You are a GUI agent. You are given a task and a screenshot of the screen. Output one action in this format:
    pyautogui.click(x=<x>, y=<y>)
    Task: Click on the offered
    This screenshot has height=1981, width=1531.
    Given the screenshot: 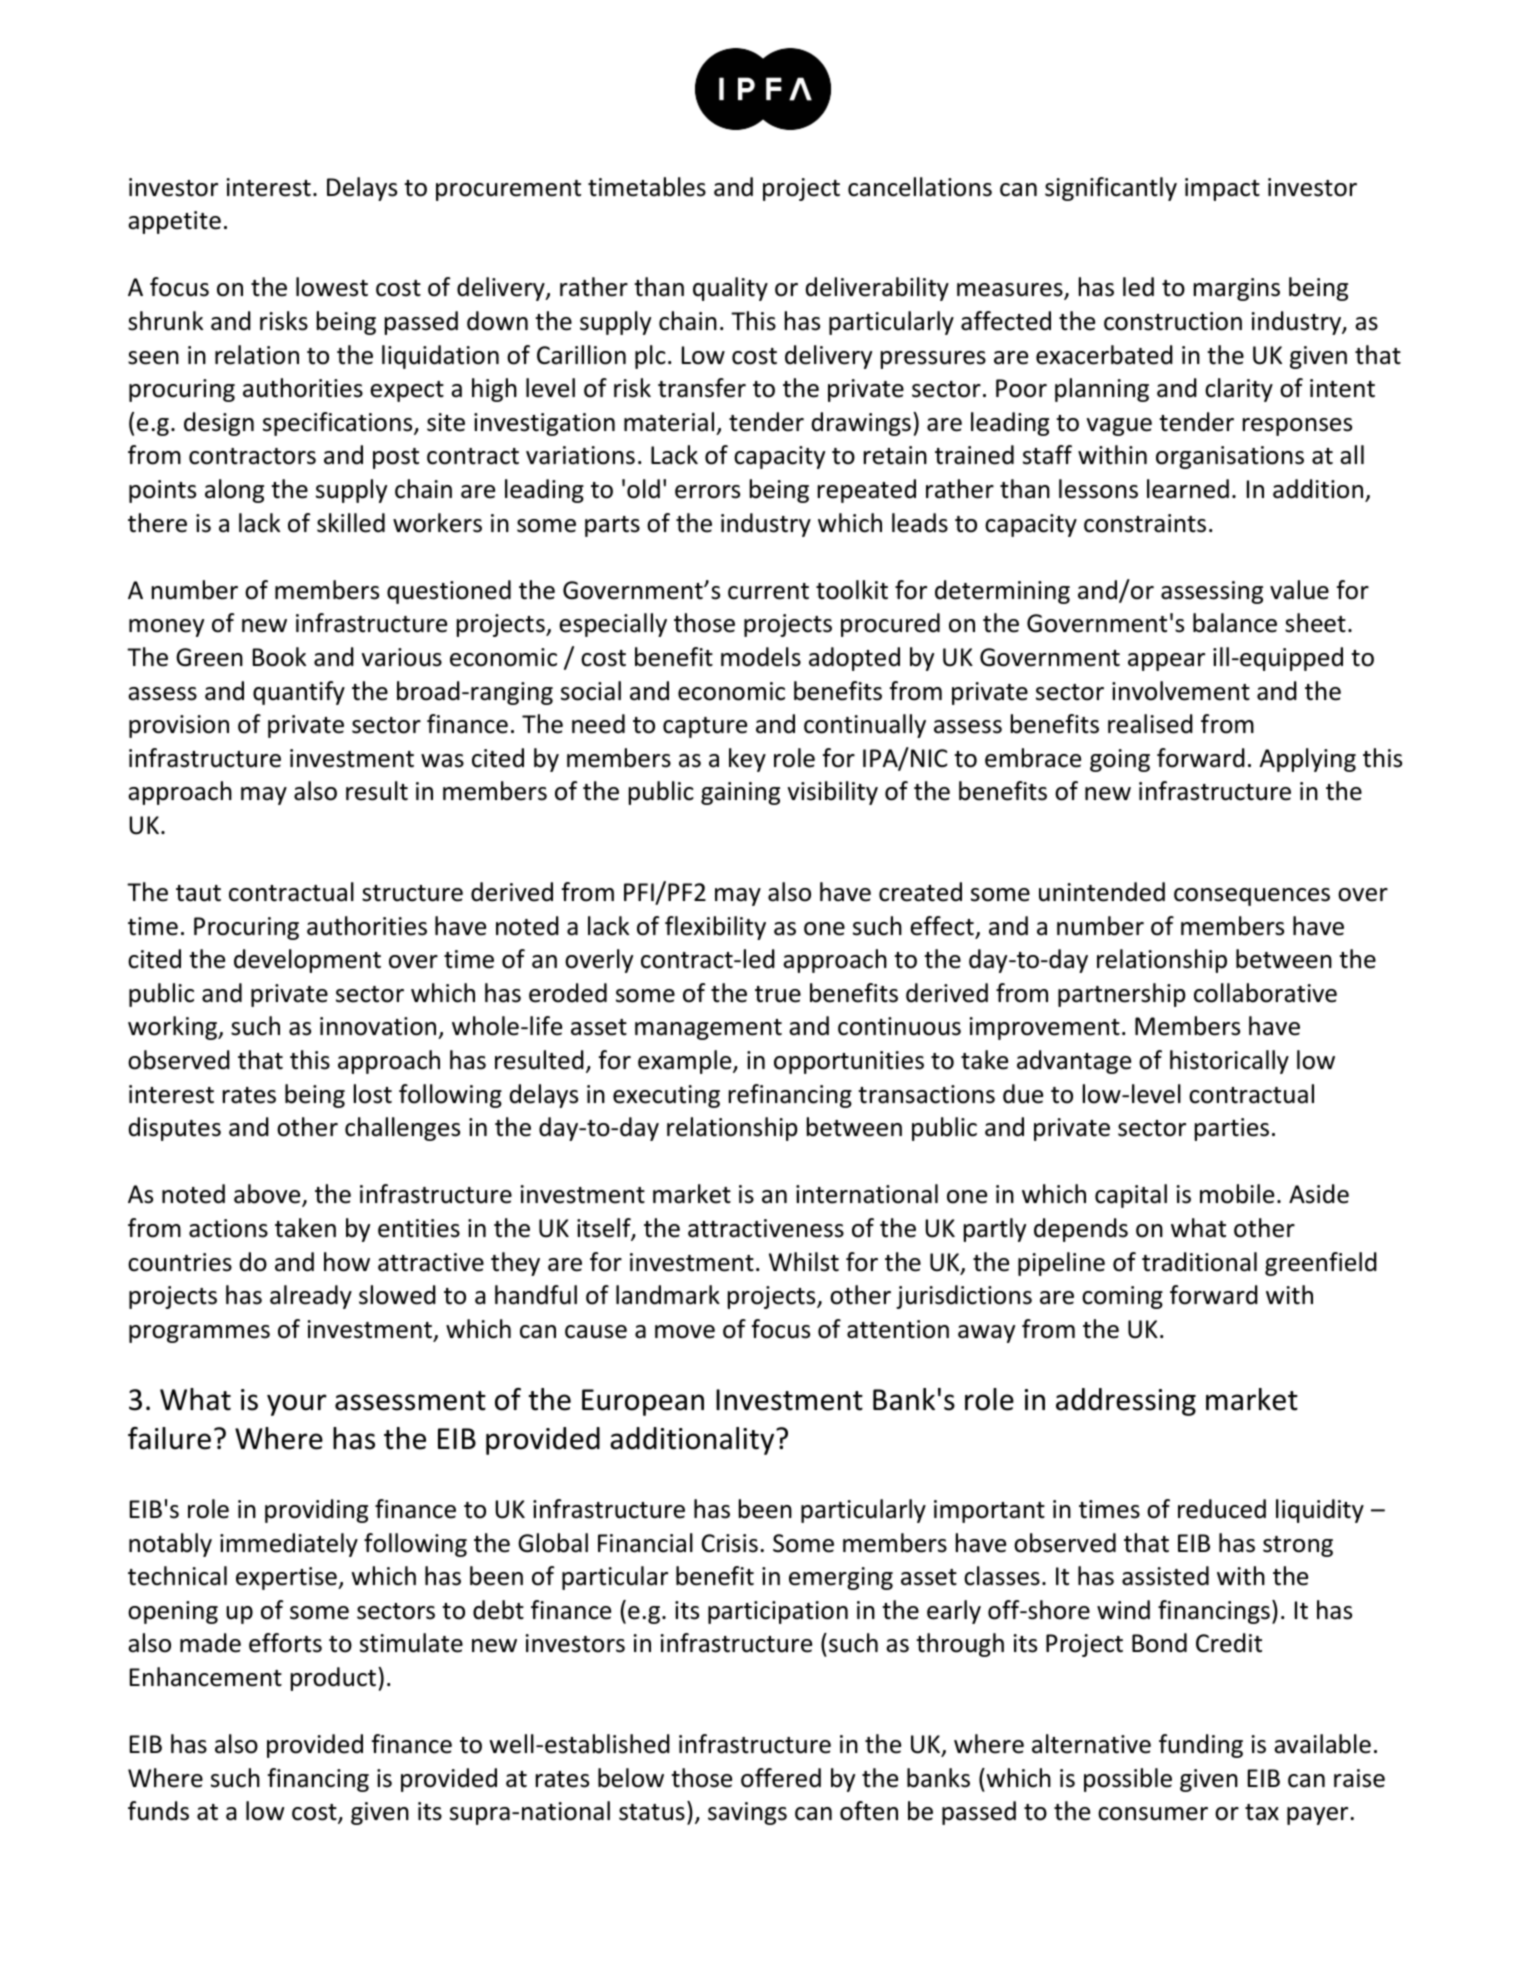 What is the action you would take?
    pyautogui.click(x=781, y=1778)
